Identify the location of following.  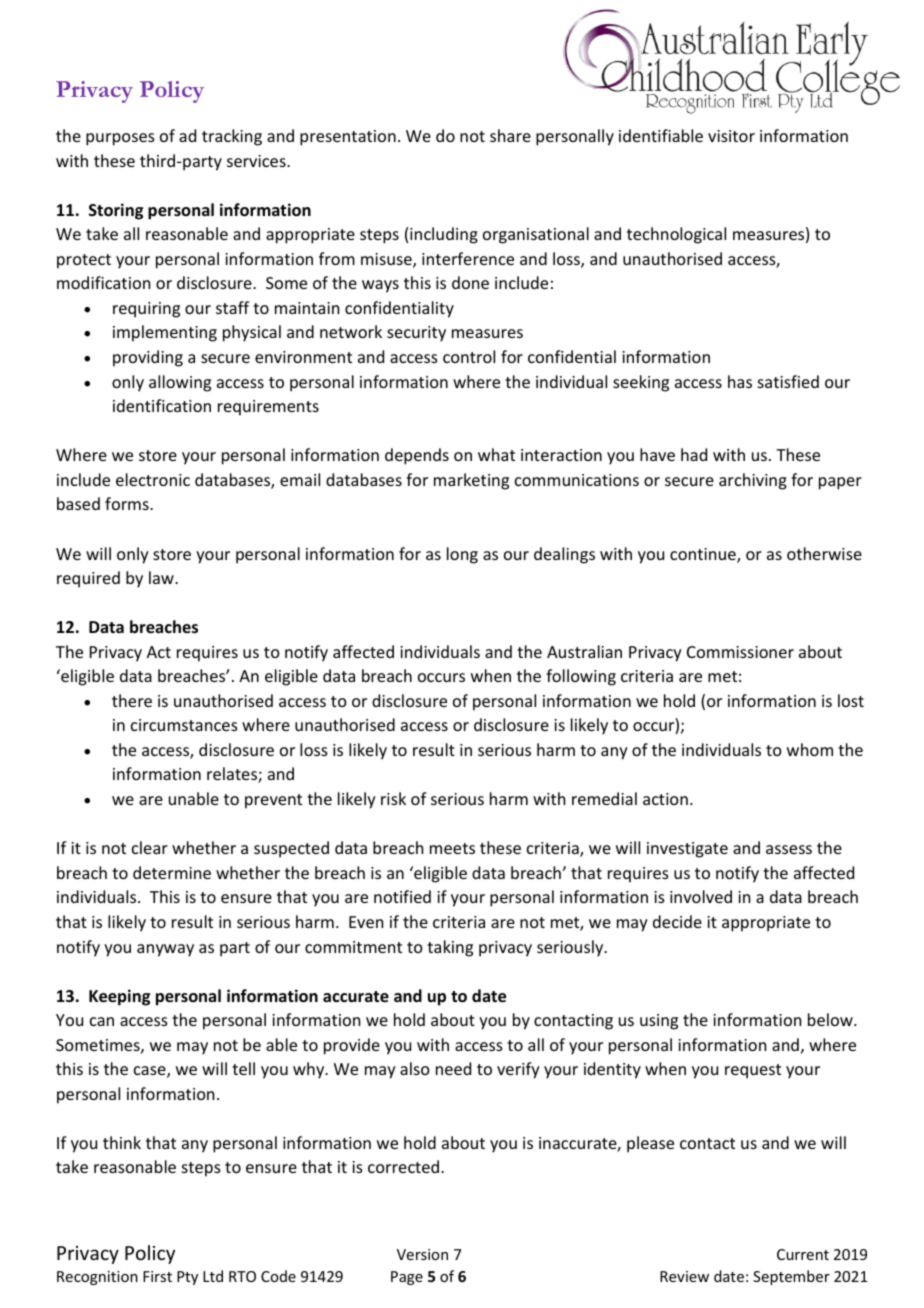
(581, 677).
